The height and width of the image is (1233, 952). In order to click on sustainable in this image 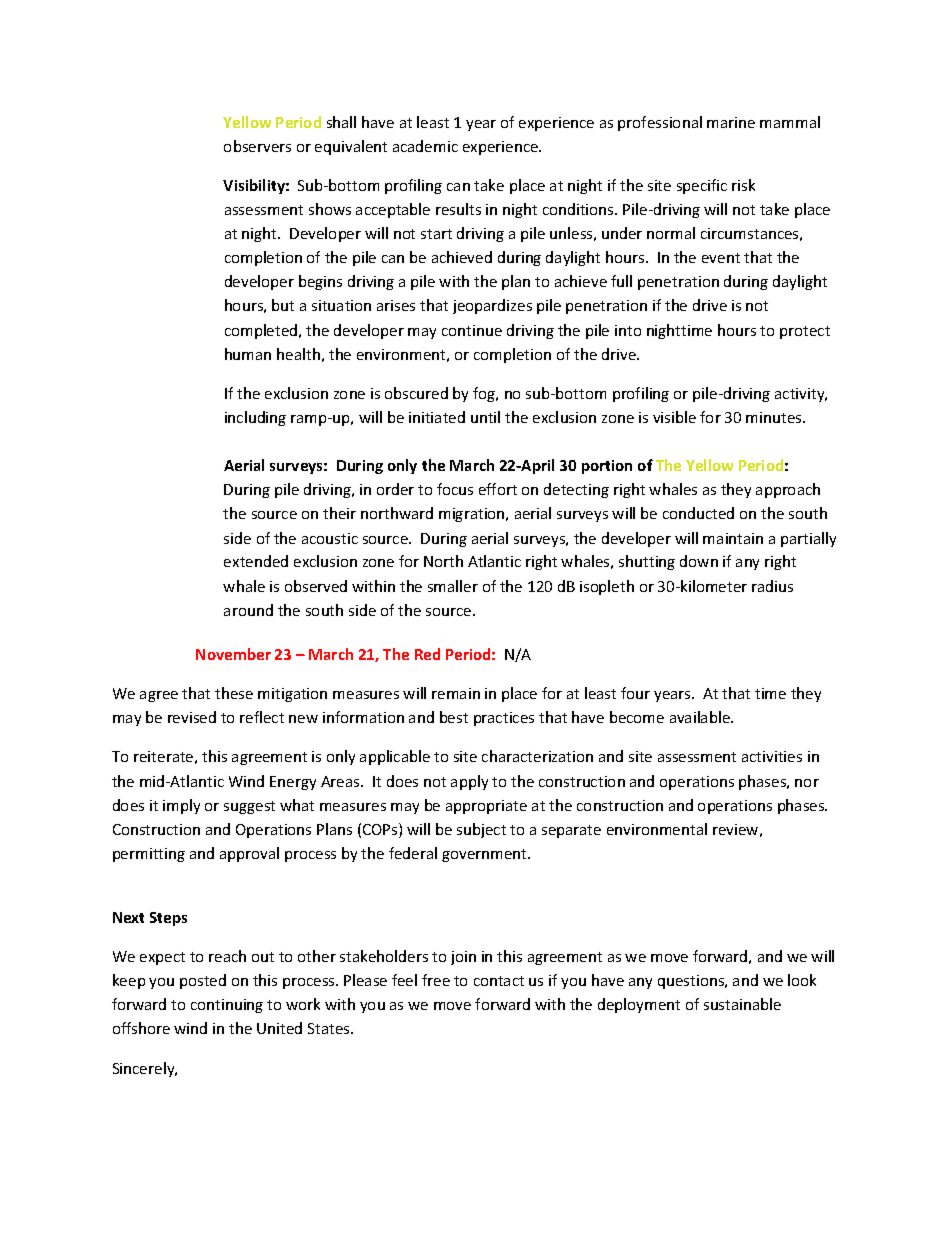, I will do `click(742, 1004)`.
